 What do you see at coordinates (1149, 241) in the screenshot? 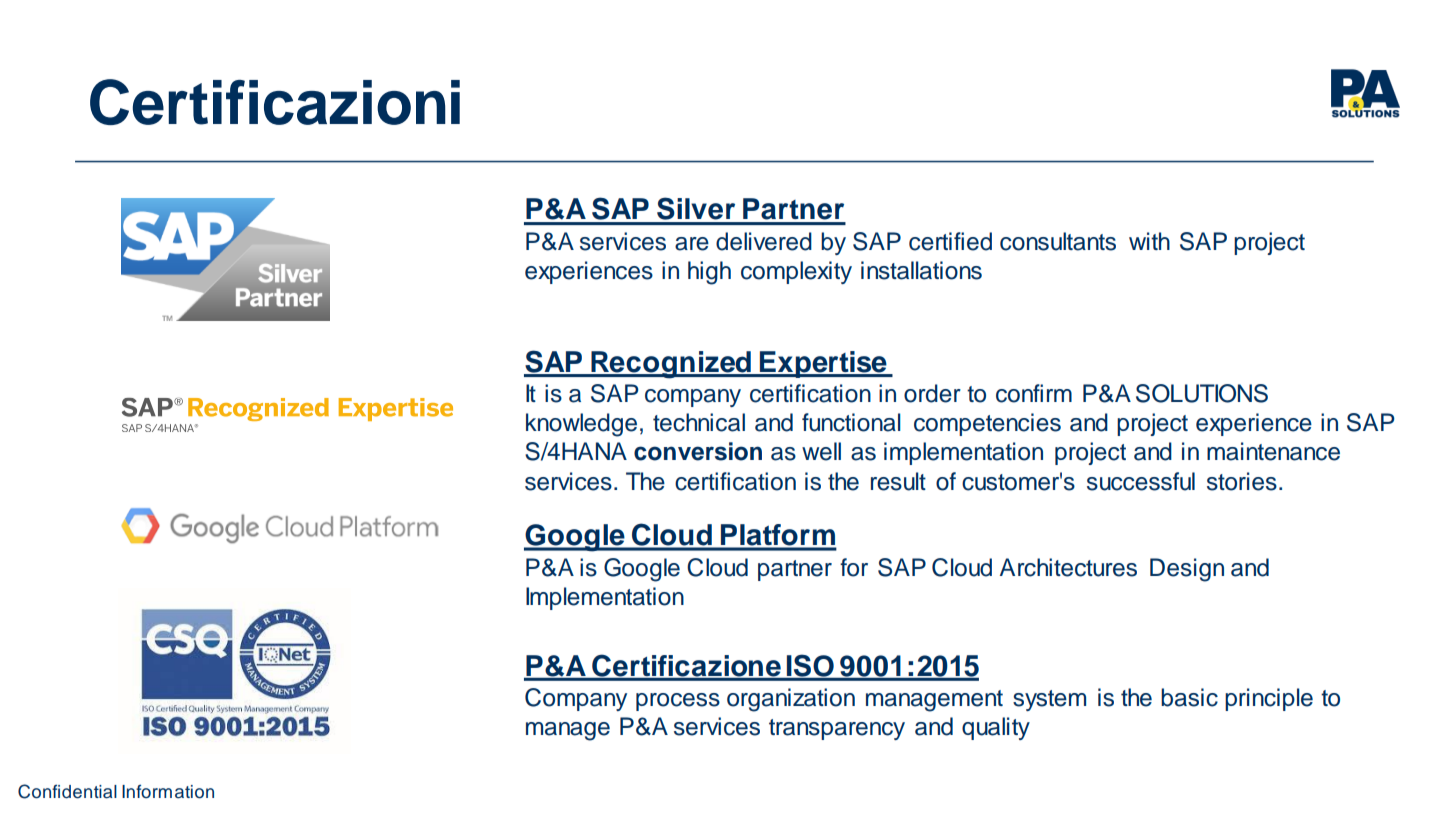
I see `with` at bounding box center [1149, 241].
